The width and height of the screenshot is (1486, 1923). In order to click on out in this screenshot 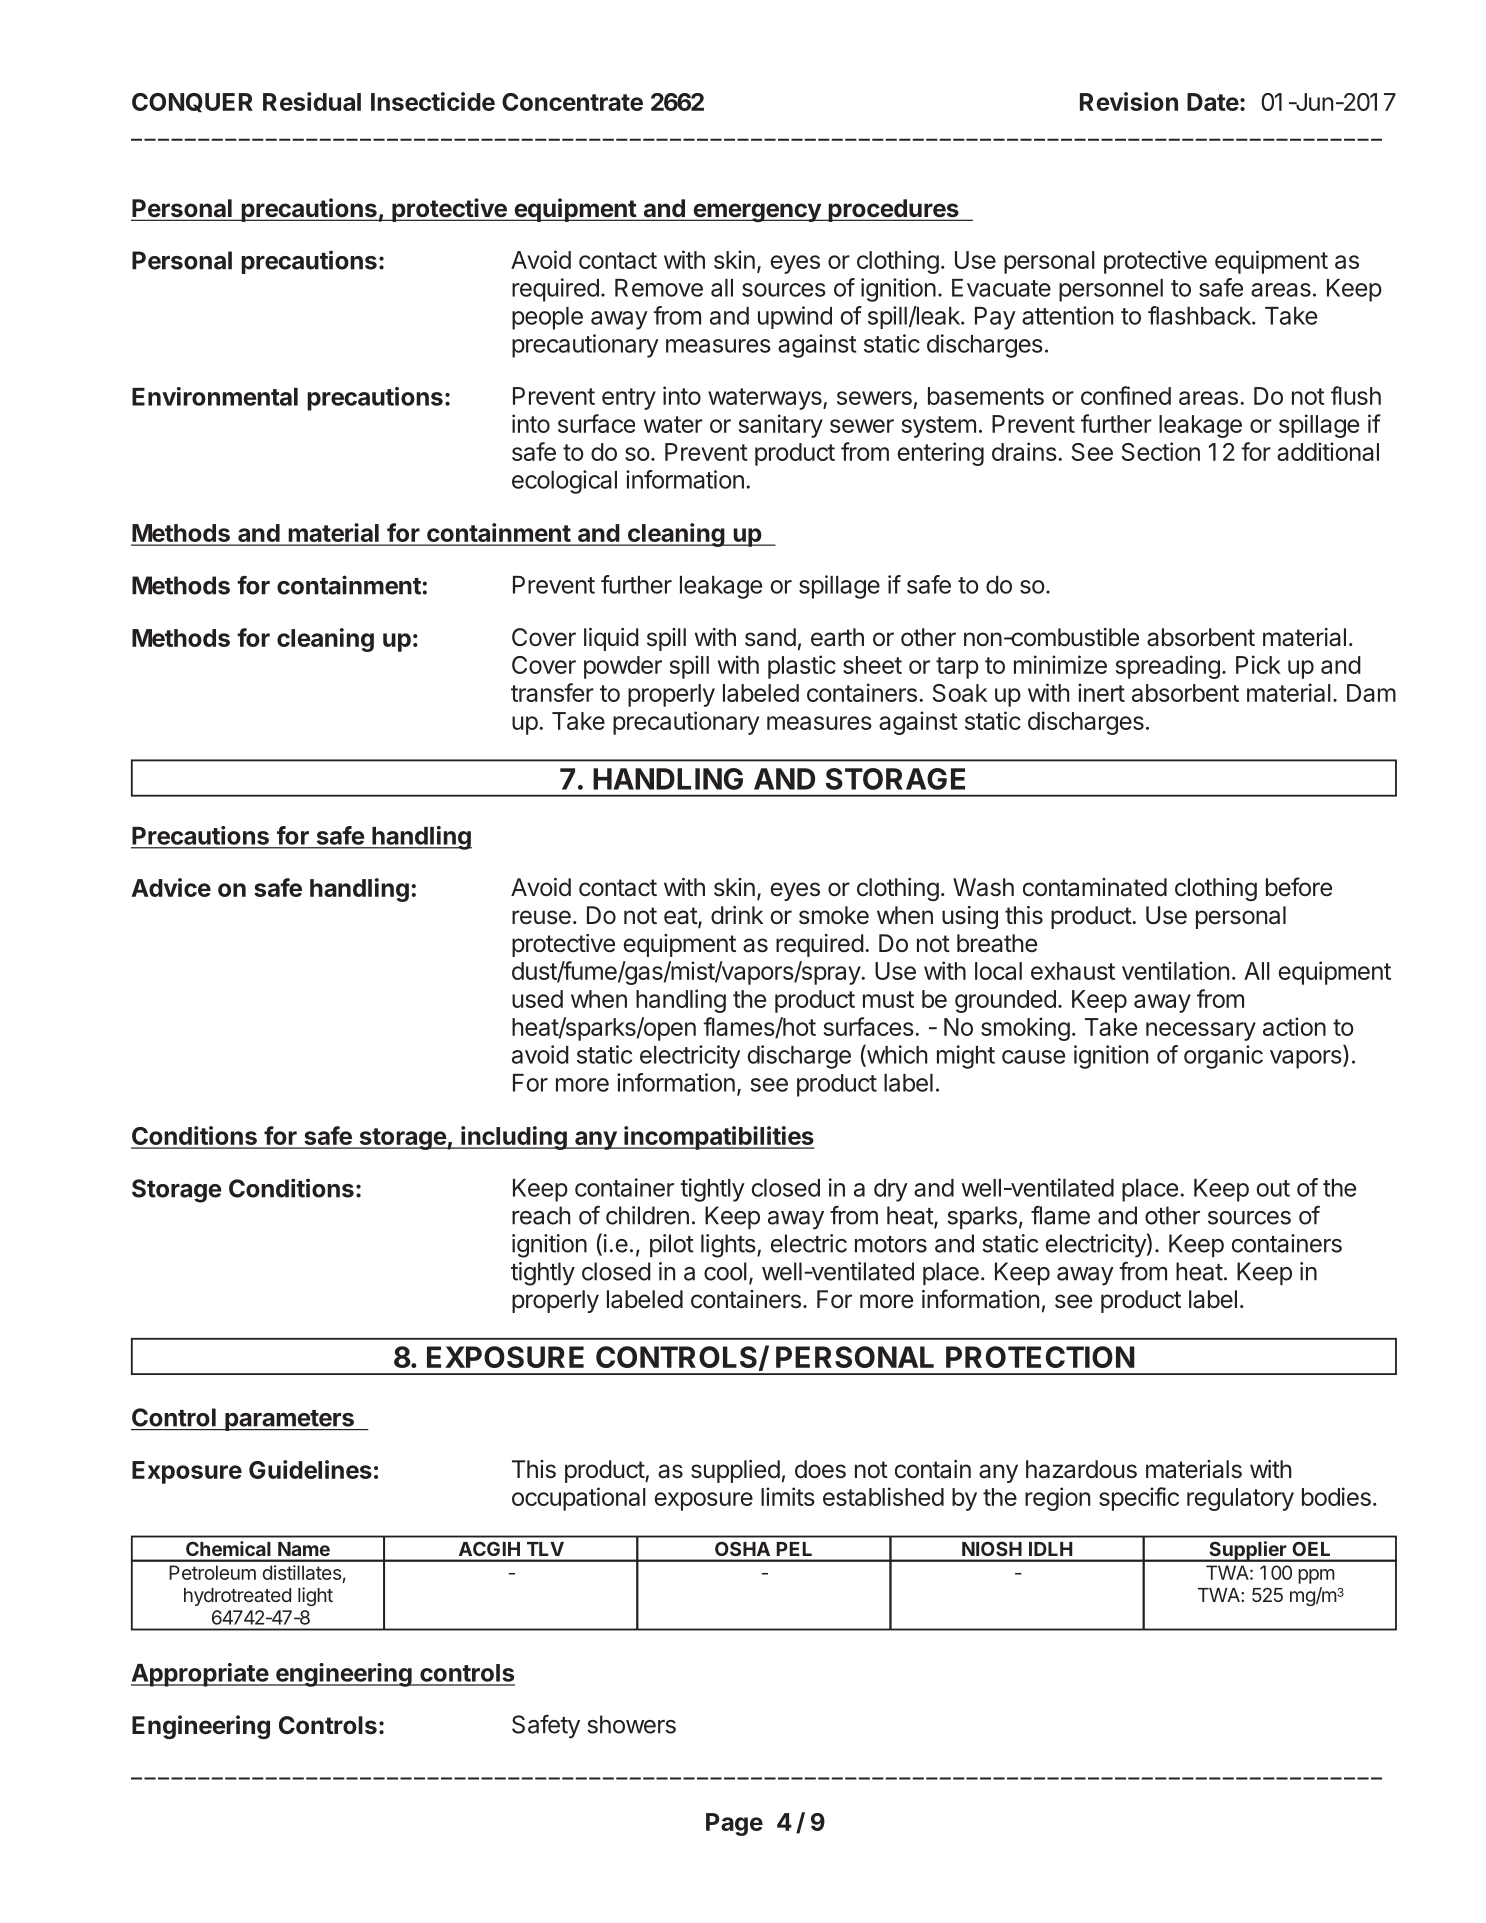, I will do `click(1273, 1188)`.
